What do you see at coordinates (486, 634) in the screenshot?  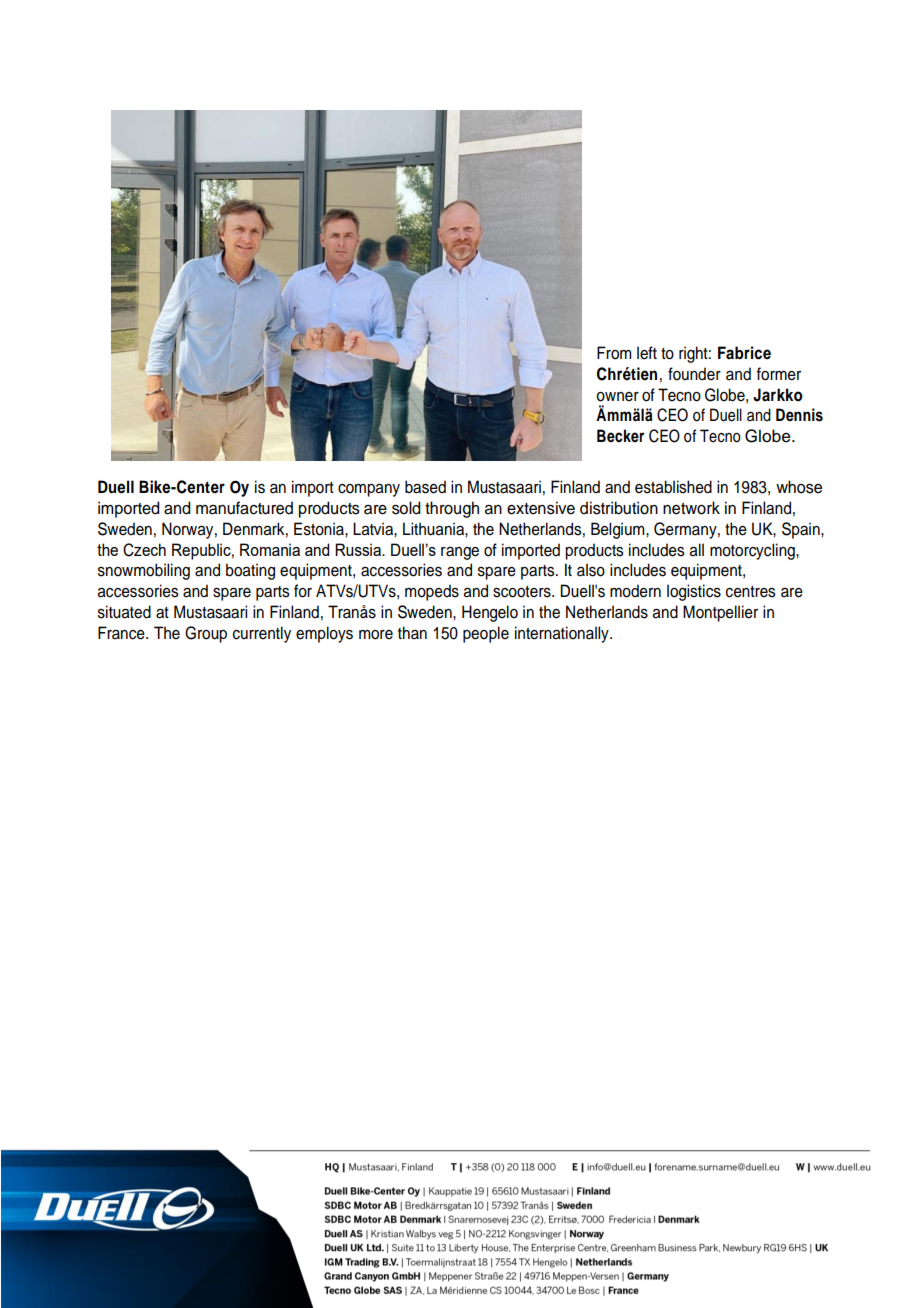 I see `people` at bounding box center [486, 634].
